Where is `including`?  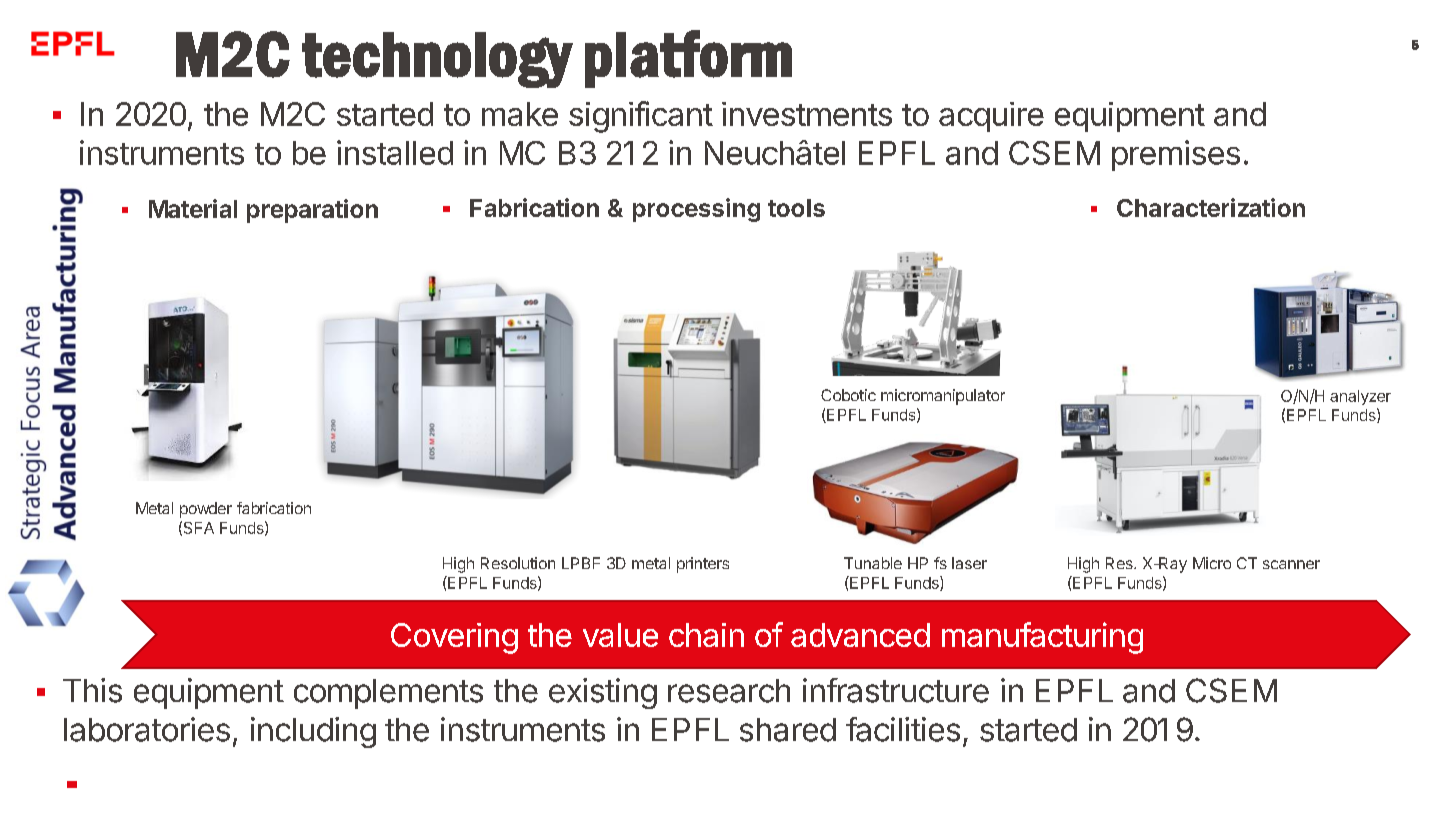
including is located at coordinates (313, 732).
